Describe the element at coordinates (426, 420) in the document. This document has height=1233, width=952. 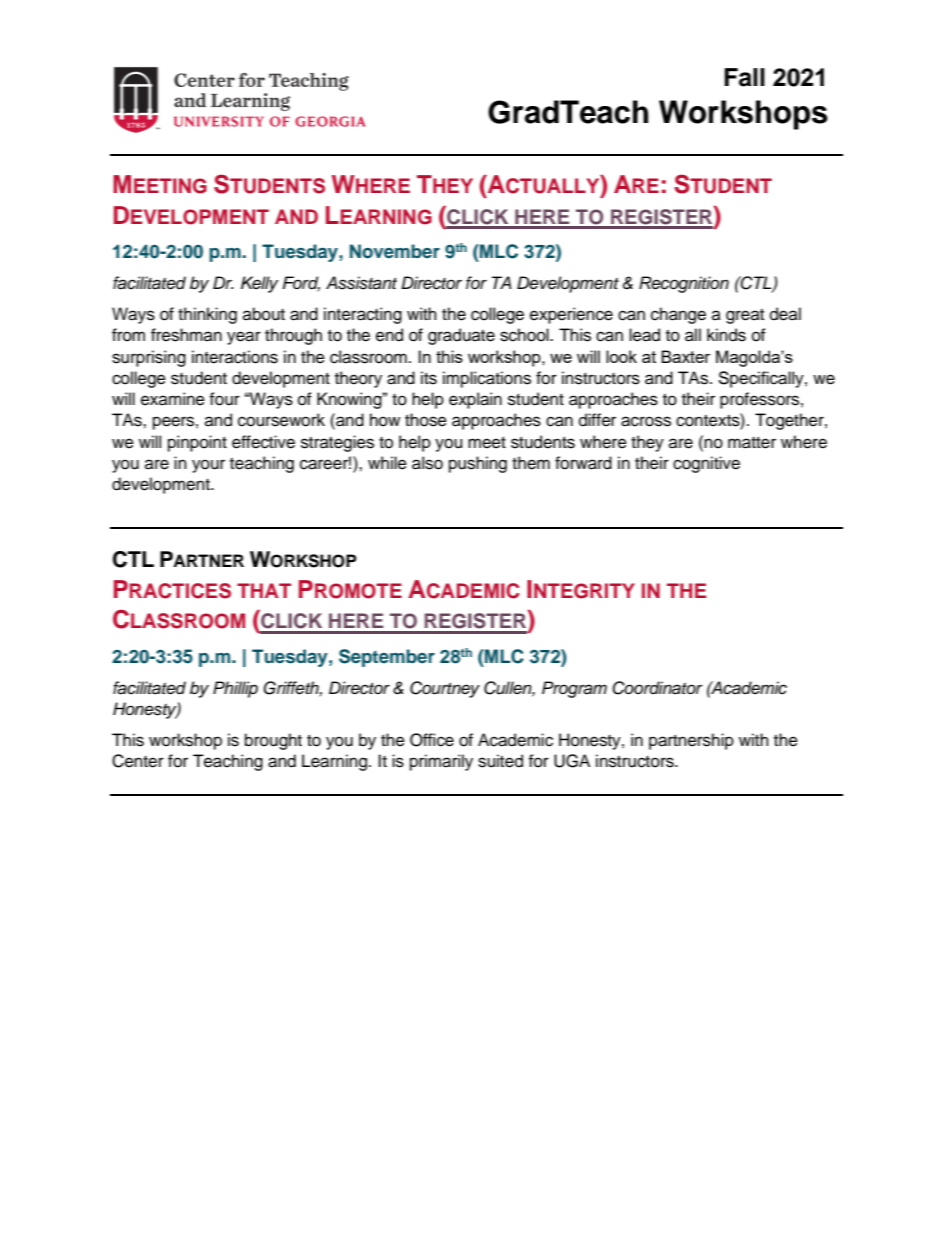
I see `those` at that location.
